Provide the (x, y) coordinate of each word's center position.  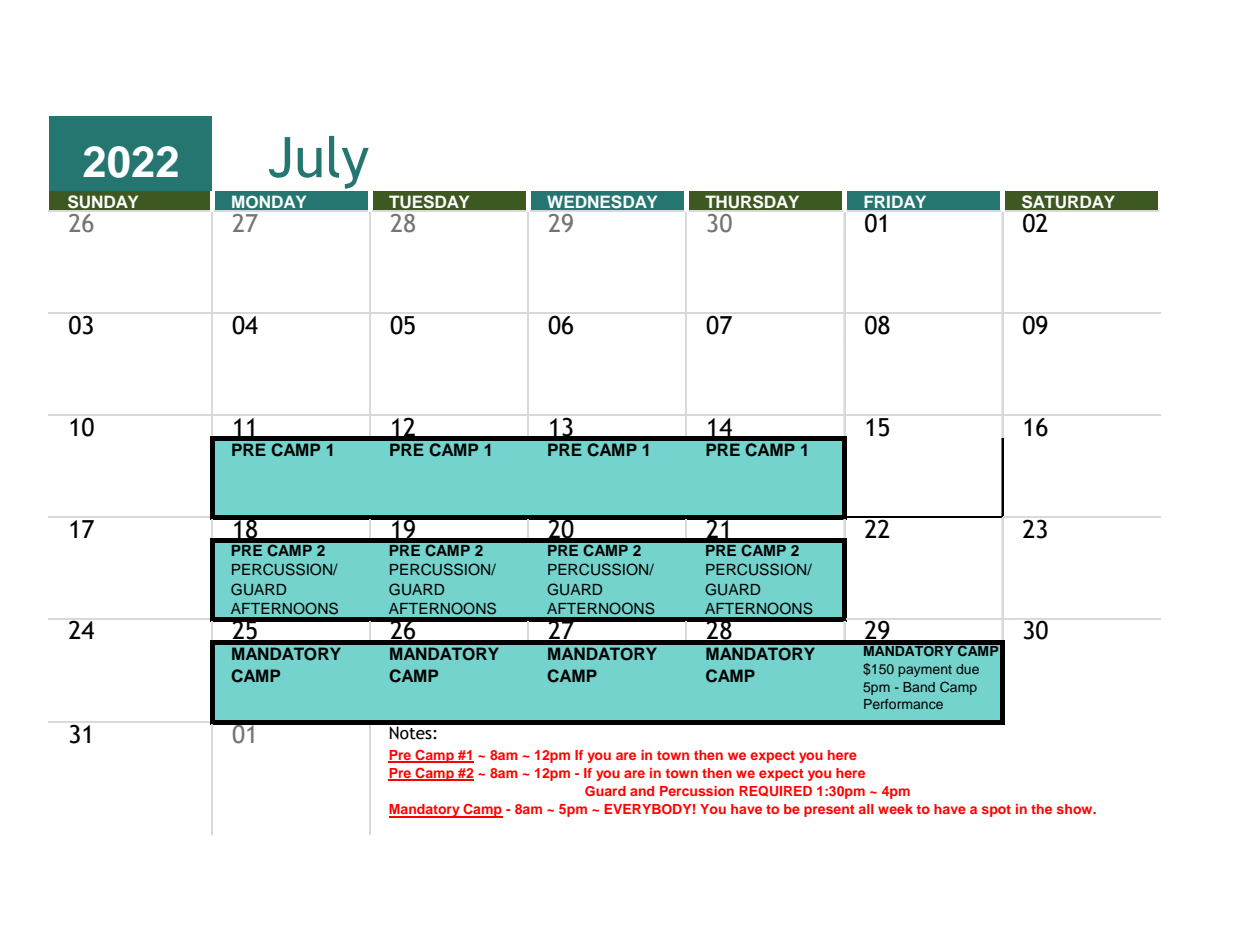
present (829, 811)
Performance (903, 704)
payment (925, 671)
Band (919, 687)
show (1076, 809)
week (895, 809)
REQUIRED (775, 791)
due (967, 669)
